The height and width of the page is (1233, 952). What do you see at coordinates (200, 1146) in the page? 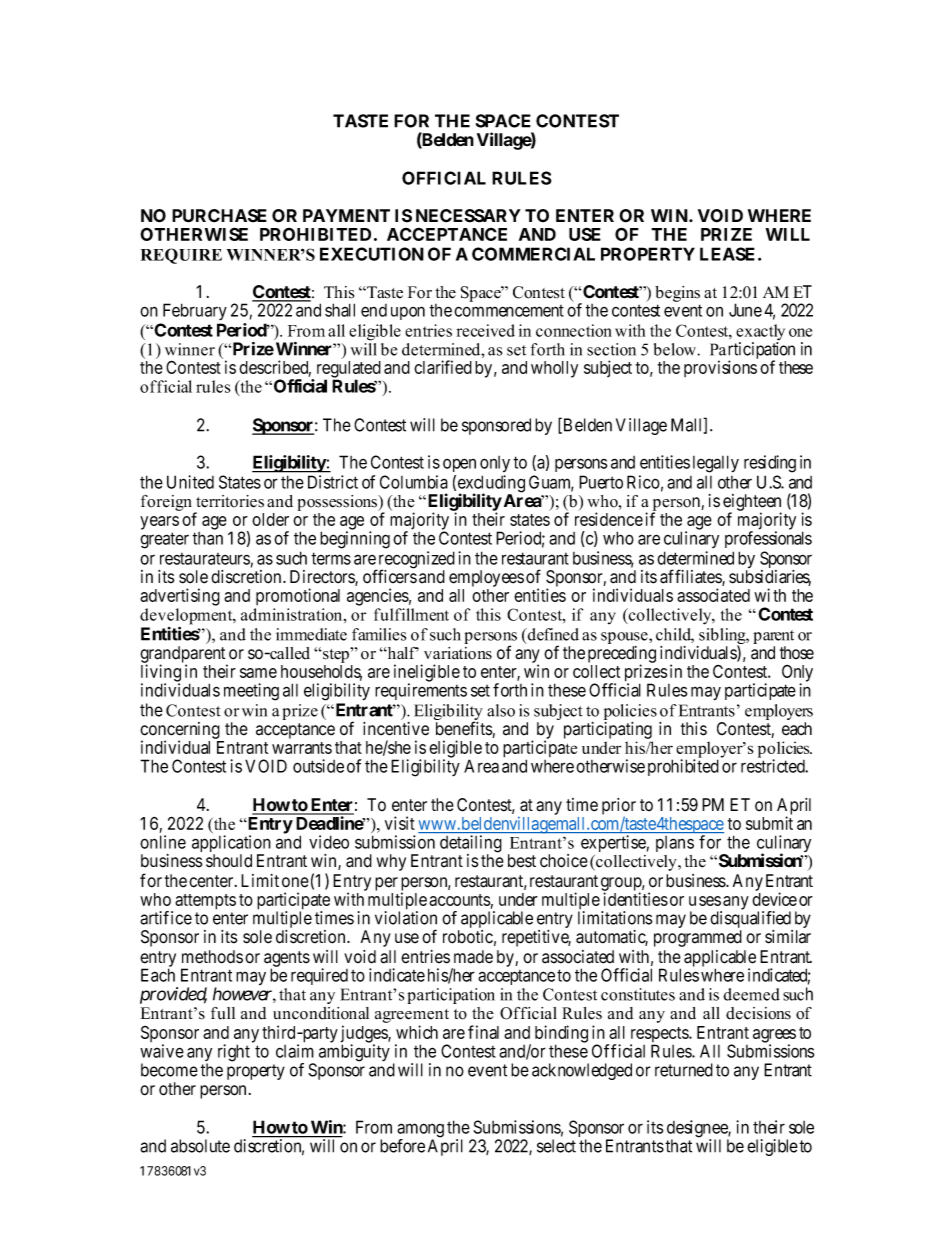
I see `absolute` at bounding box center [200, 1146].
